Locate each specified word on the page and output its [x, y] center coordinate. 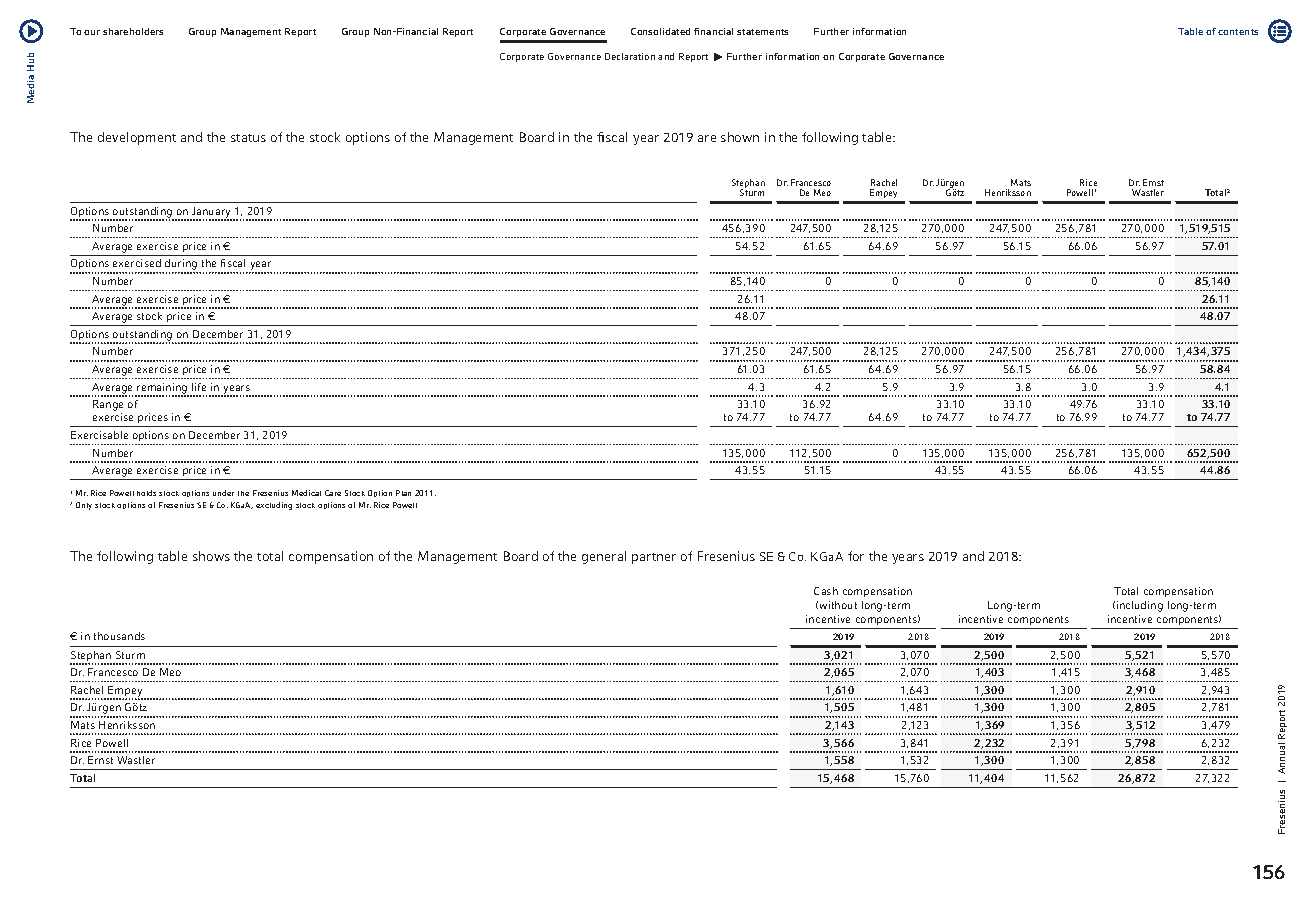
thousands [119, 636]
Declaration [630, 56]
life [199, 387]
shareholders [133, 31]
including [1140, 606]
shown [740, 137]
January [212, 213]
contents [1238, 32]
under [223, 493]
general [604, 557]
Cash [826, 591]
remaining [162, 389]
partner [654, 558]
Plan [403, 493]
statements [762, 32]
